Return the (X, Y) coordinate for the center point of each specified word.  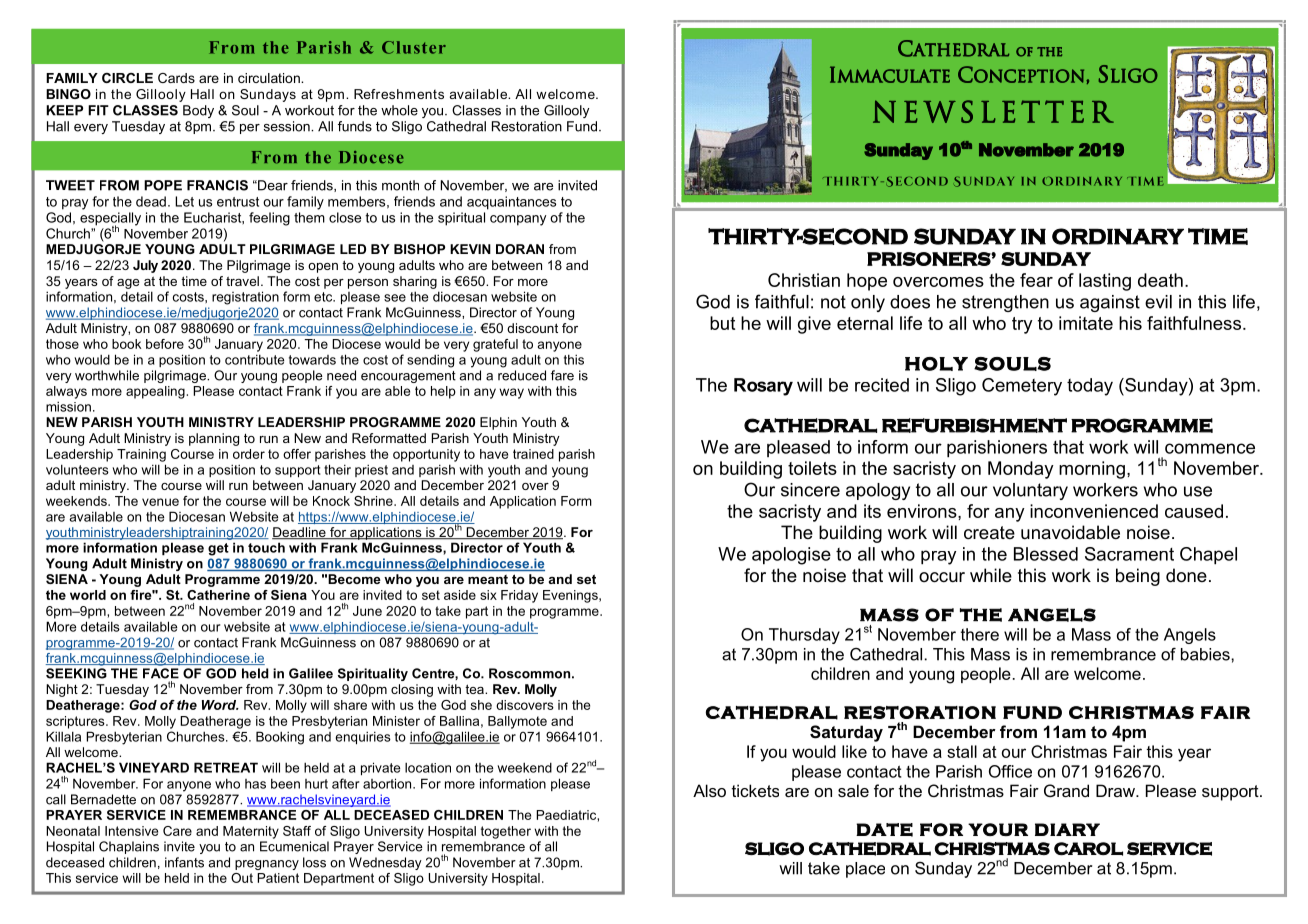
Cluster (414, 47)
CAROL (1088, 849)
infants (184, 862)
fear (1036, 280)
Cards (176, 78)
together (506, 832)
